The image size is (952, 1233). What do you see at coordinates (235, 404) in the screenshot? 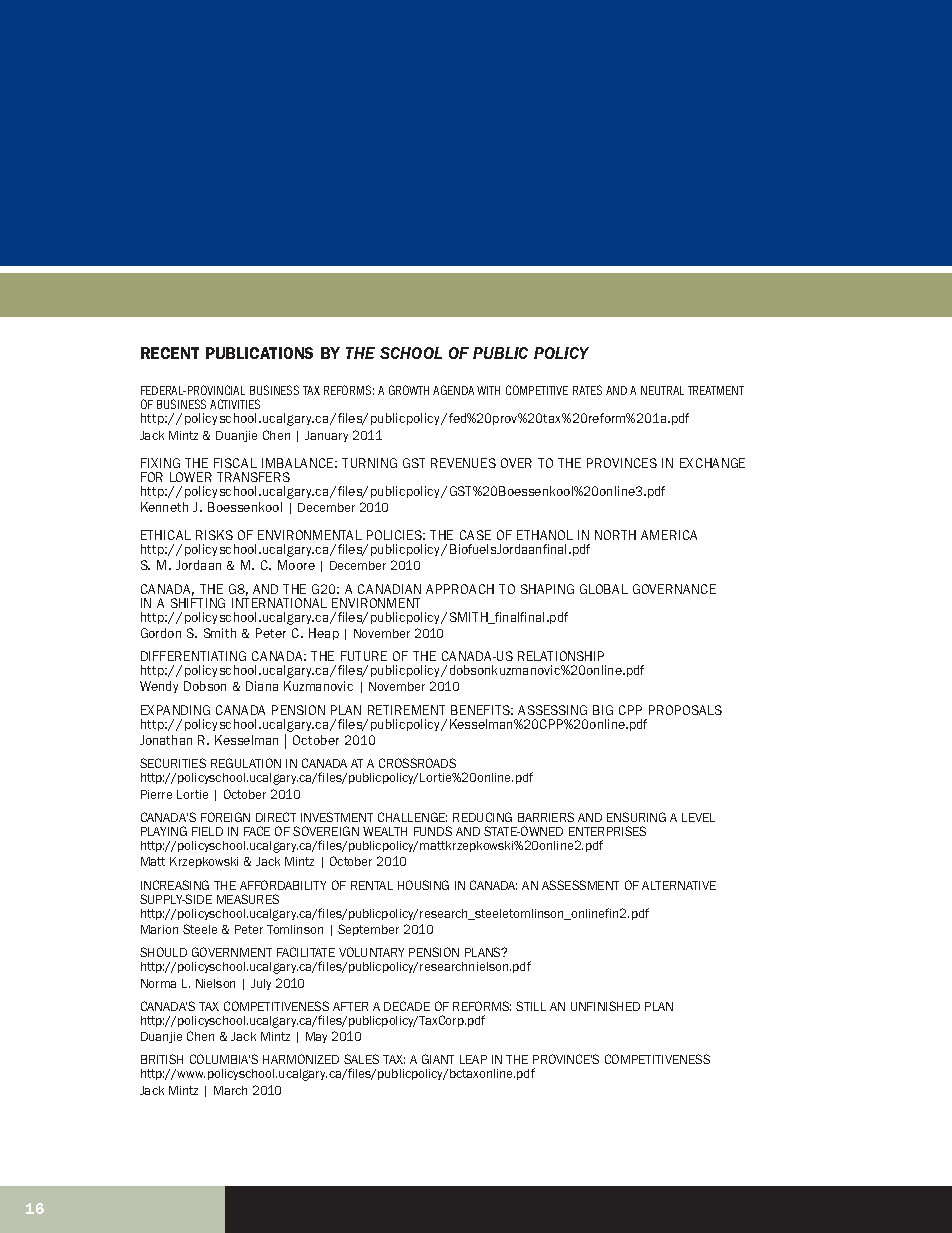
I see `ACTIVITIES` at bounding box center [235, 404].
